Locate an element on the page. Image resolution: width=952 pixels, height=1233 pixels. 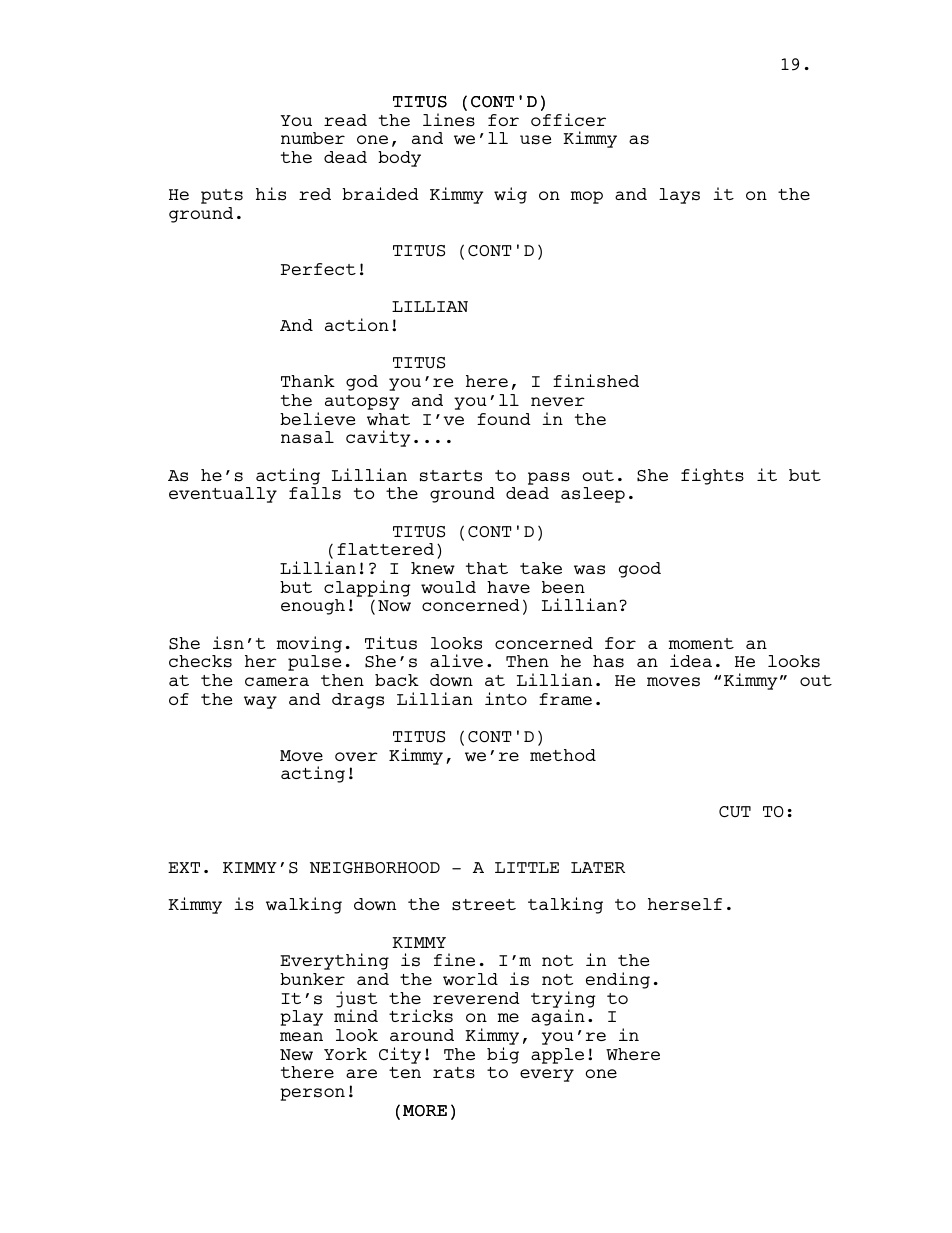
lines is located at coordinates (449, 120).
